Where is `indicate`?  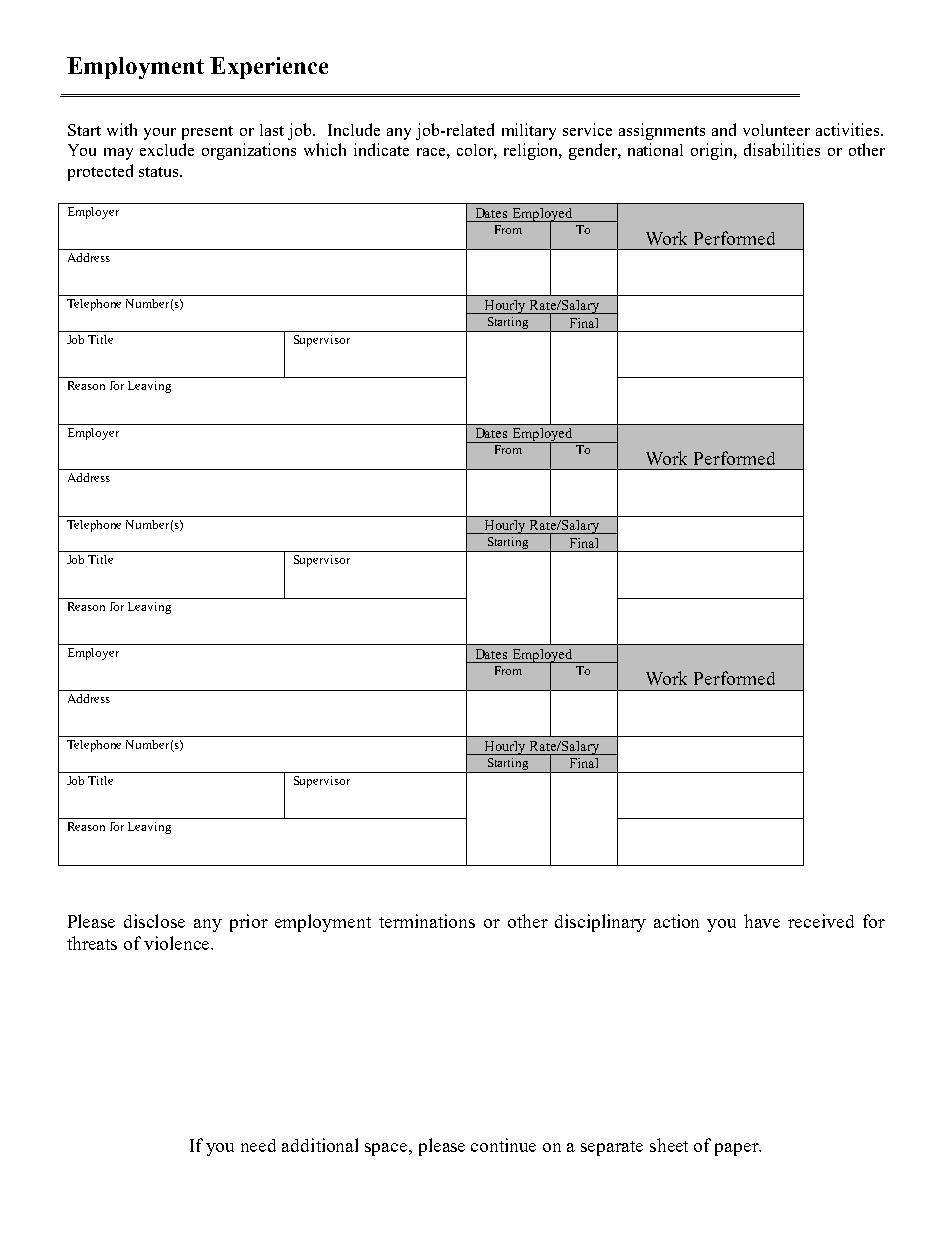 indicate is located at coordinates (381, 149).
